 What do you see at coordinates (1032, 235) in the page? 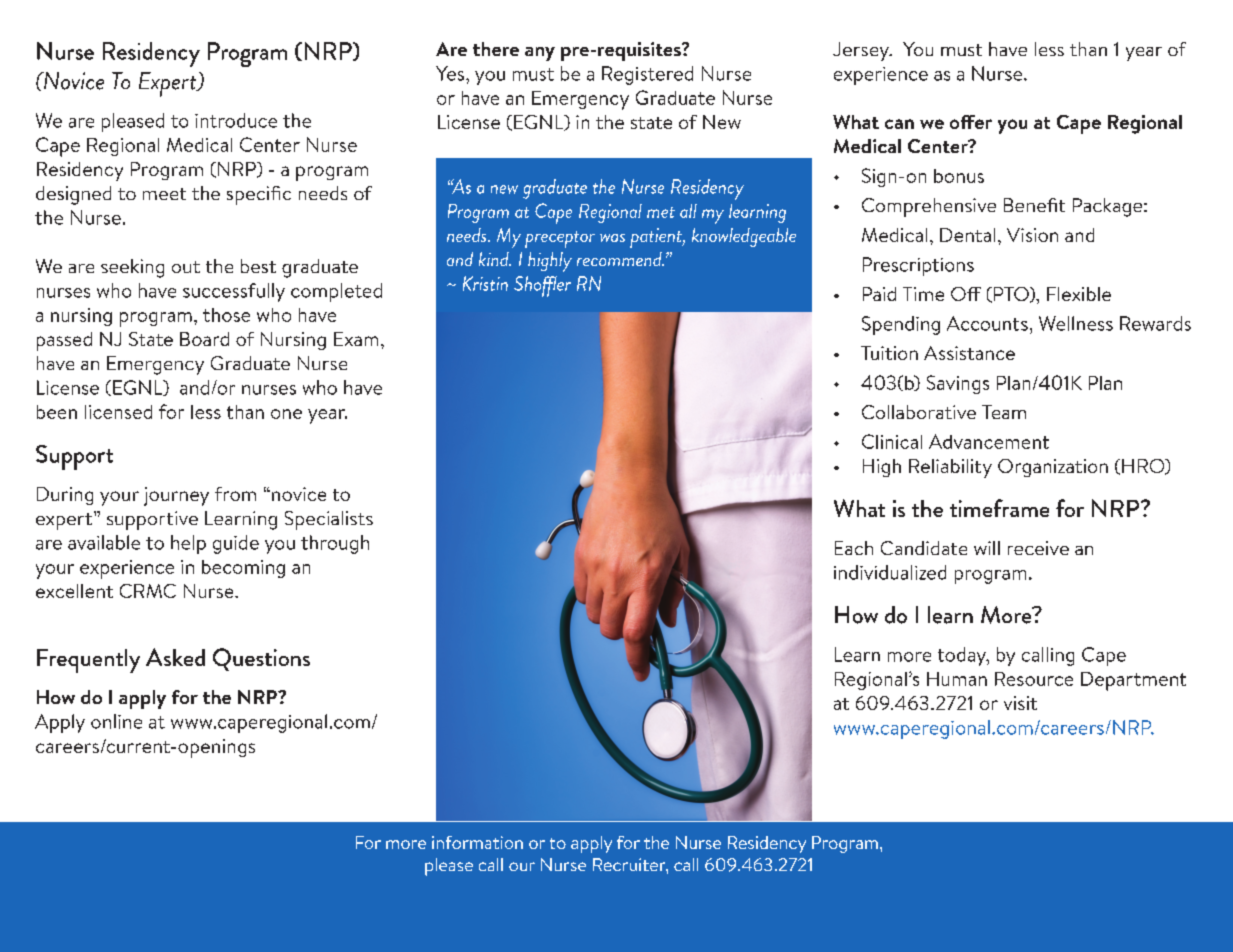
I see `Vision` at bounding box center [1032, 235].
